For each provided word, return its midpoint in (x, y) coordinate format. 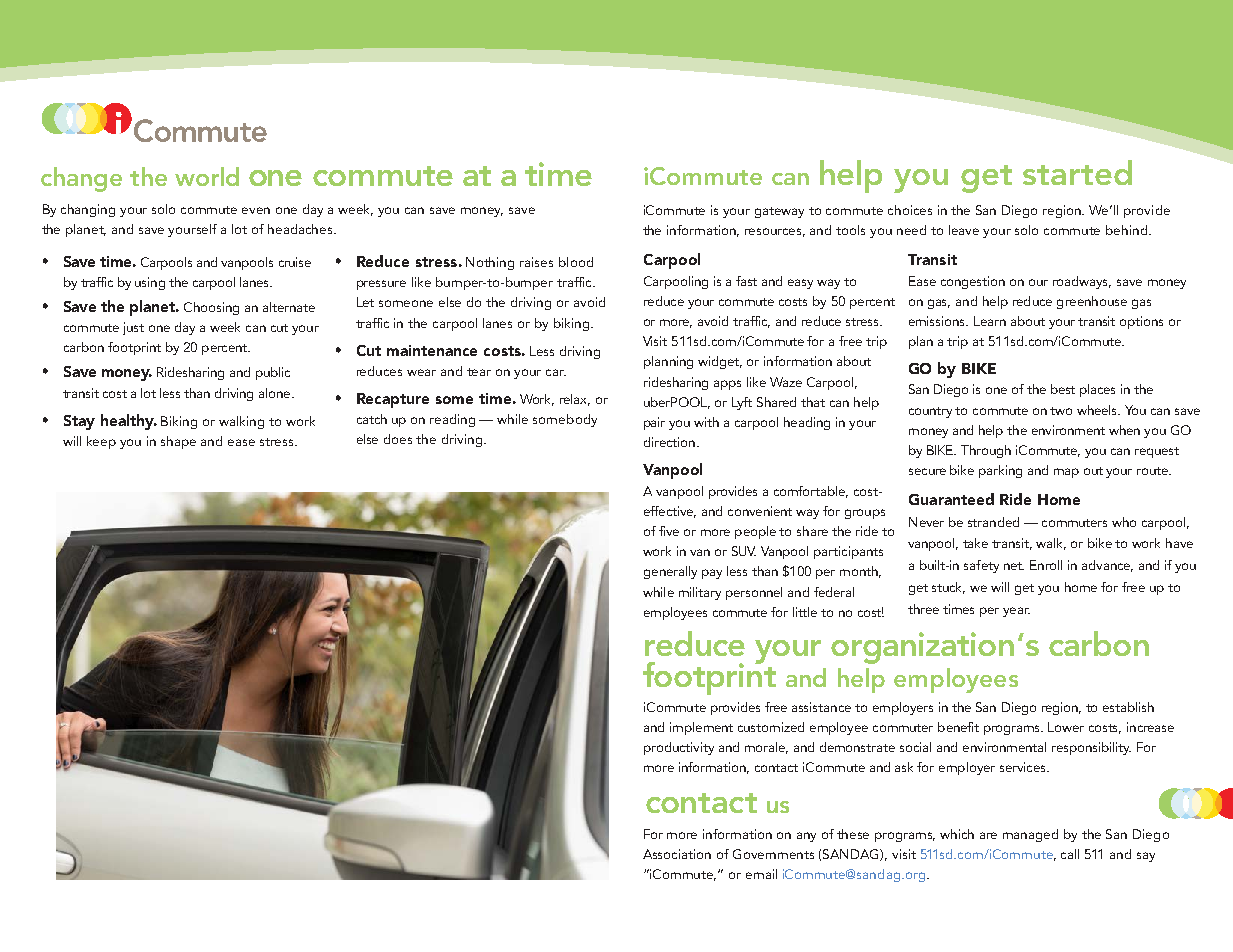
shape (178, 442)
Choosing (211, 308)
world (207, 176)
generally (670, 572)
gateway (779, 212)
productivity (679, 748)
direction (669, 442)
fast (746, 281)
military (700, 593)
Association (677, 854)
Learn (990, 321)
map (1066, 473)
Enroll (1046, 565)
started (1077, 172)
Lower (1066, 727)
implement (701, 728)
